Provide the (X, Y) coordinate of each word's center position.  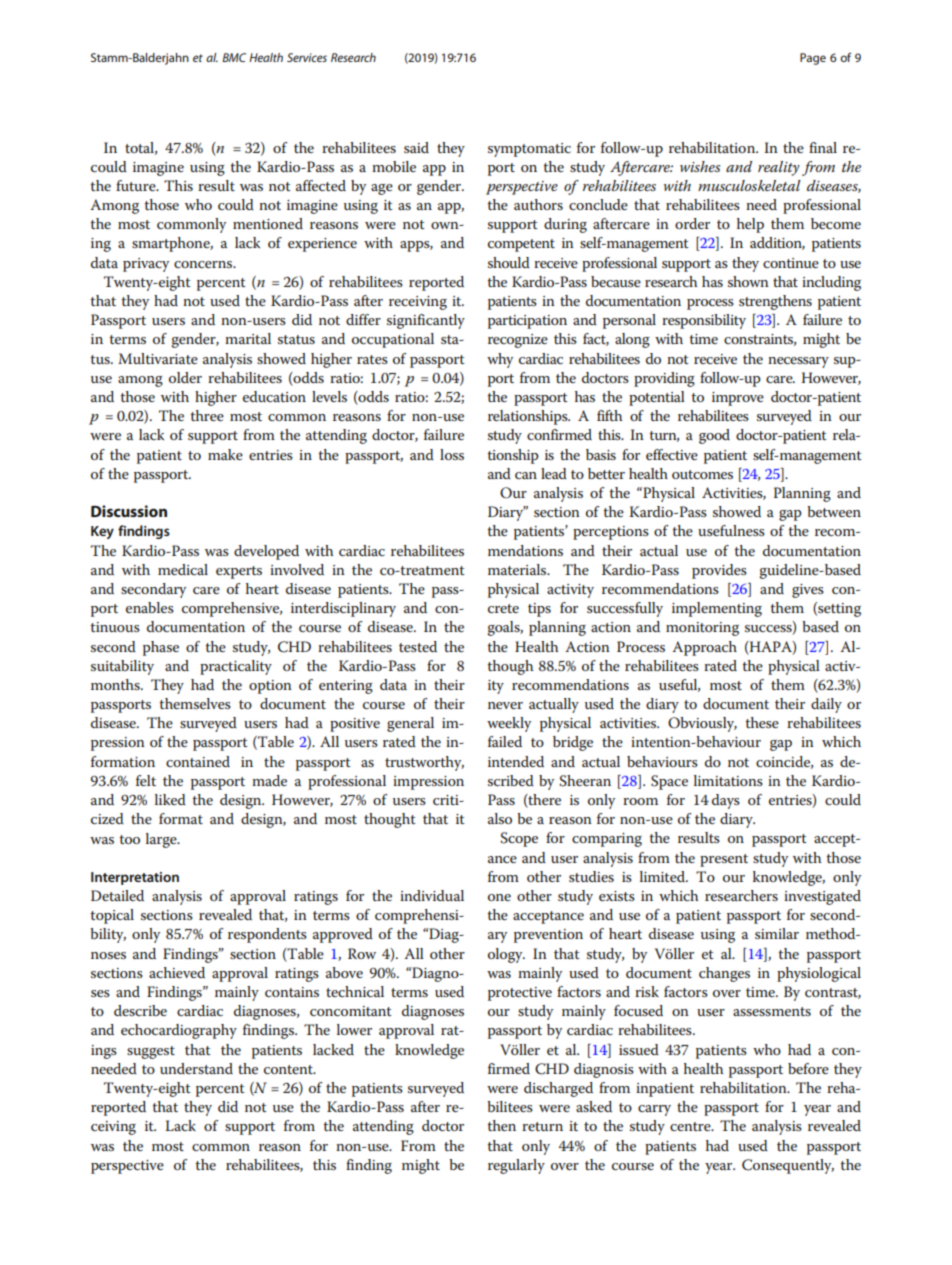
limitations (728, 780)
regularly (516, 1166)
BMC (234, 57)
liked (170, 799)
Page (813, 59)
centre (691, 1126)
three (207, 415)
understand (196, 1068)
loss (452, 454)
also (500, 818)
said (416, 147)
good (714, 436)
